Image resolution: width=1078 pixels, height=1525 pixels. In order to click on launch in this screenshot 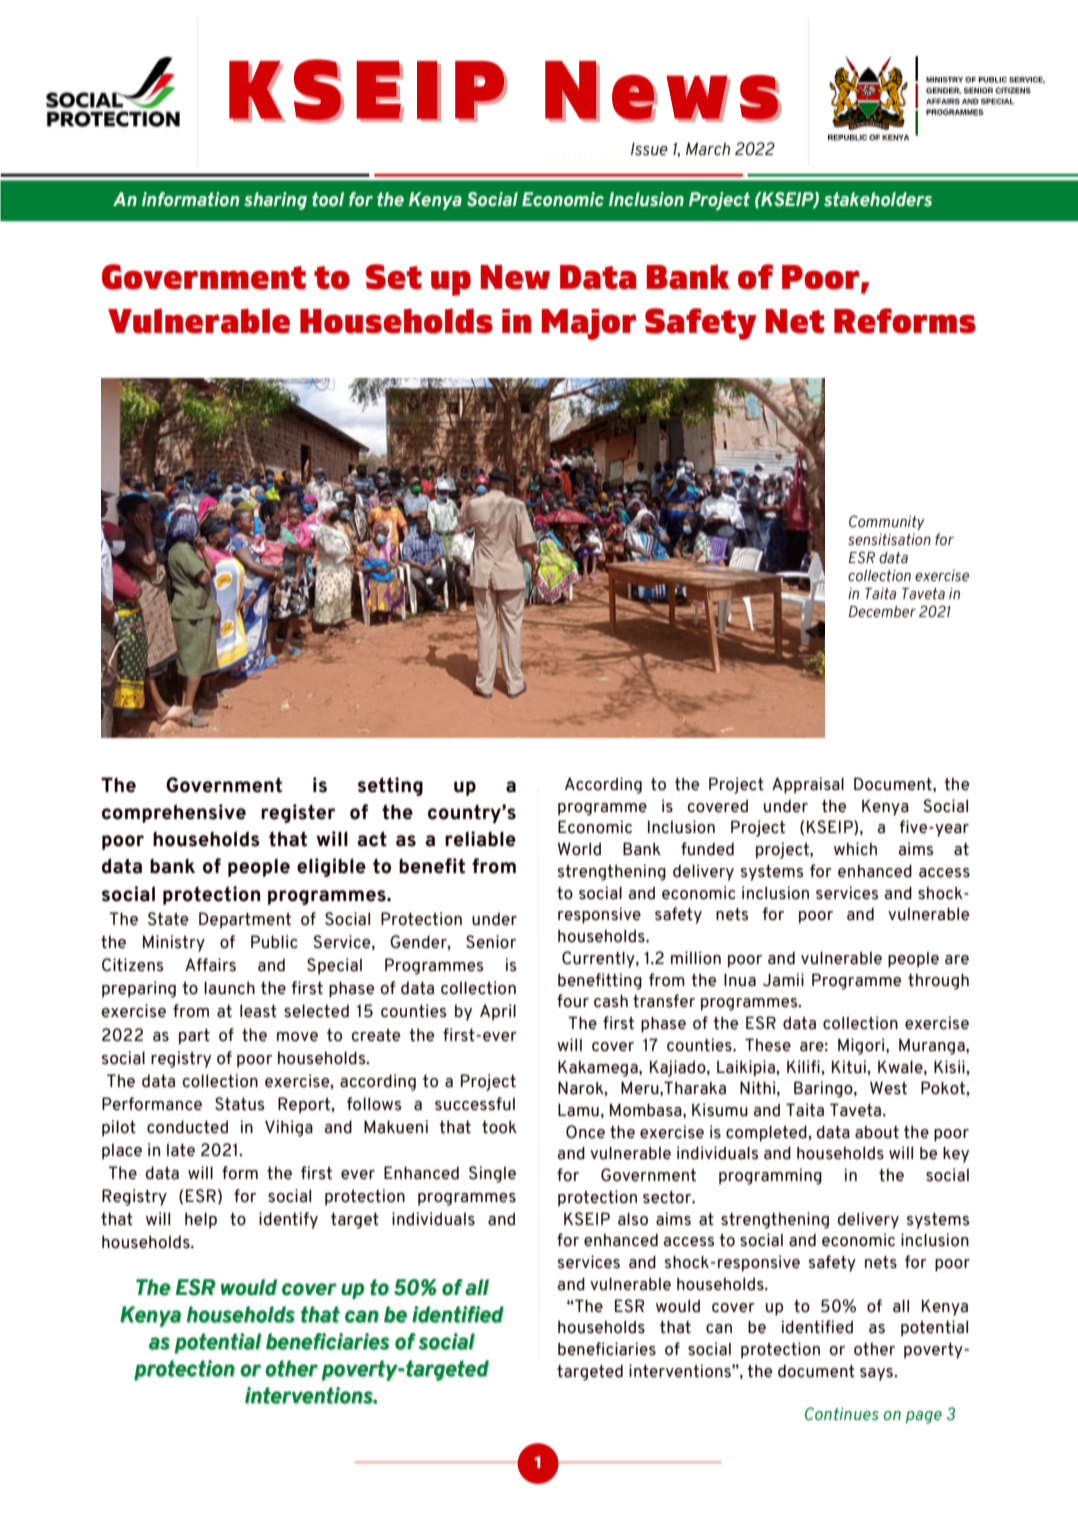, I will do `click(229, 988)`.
